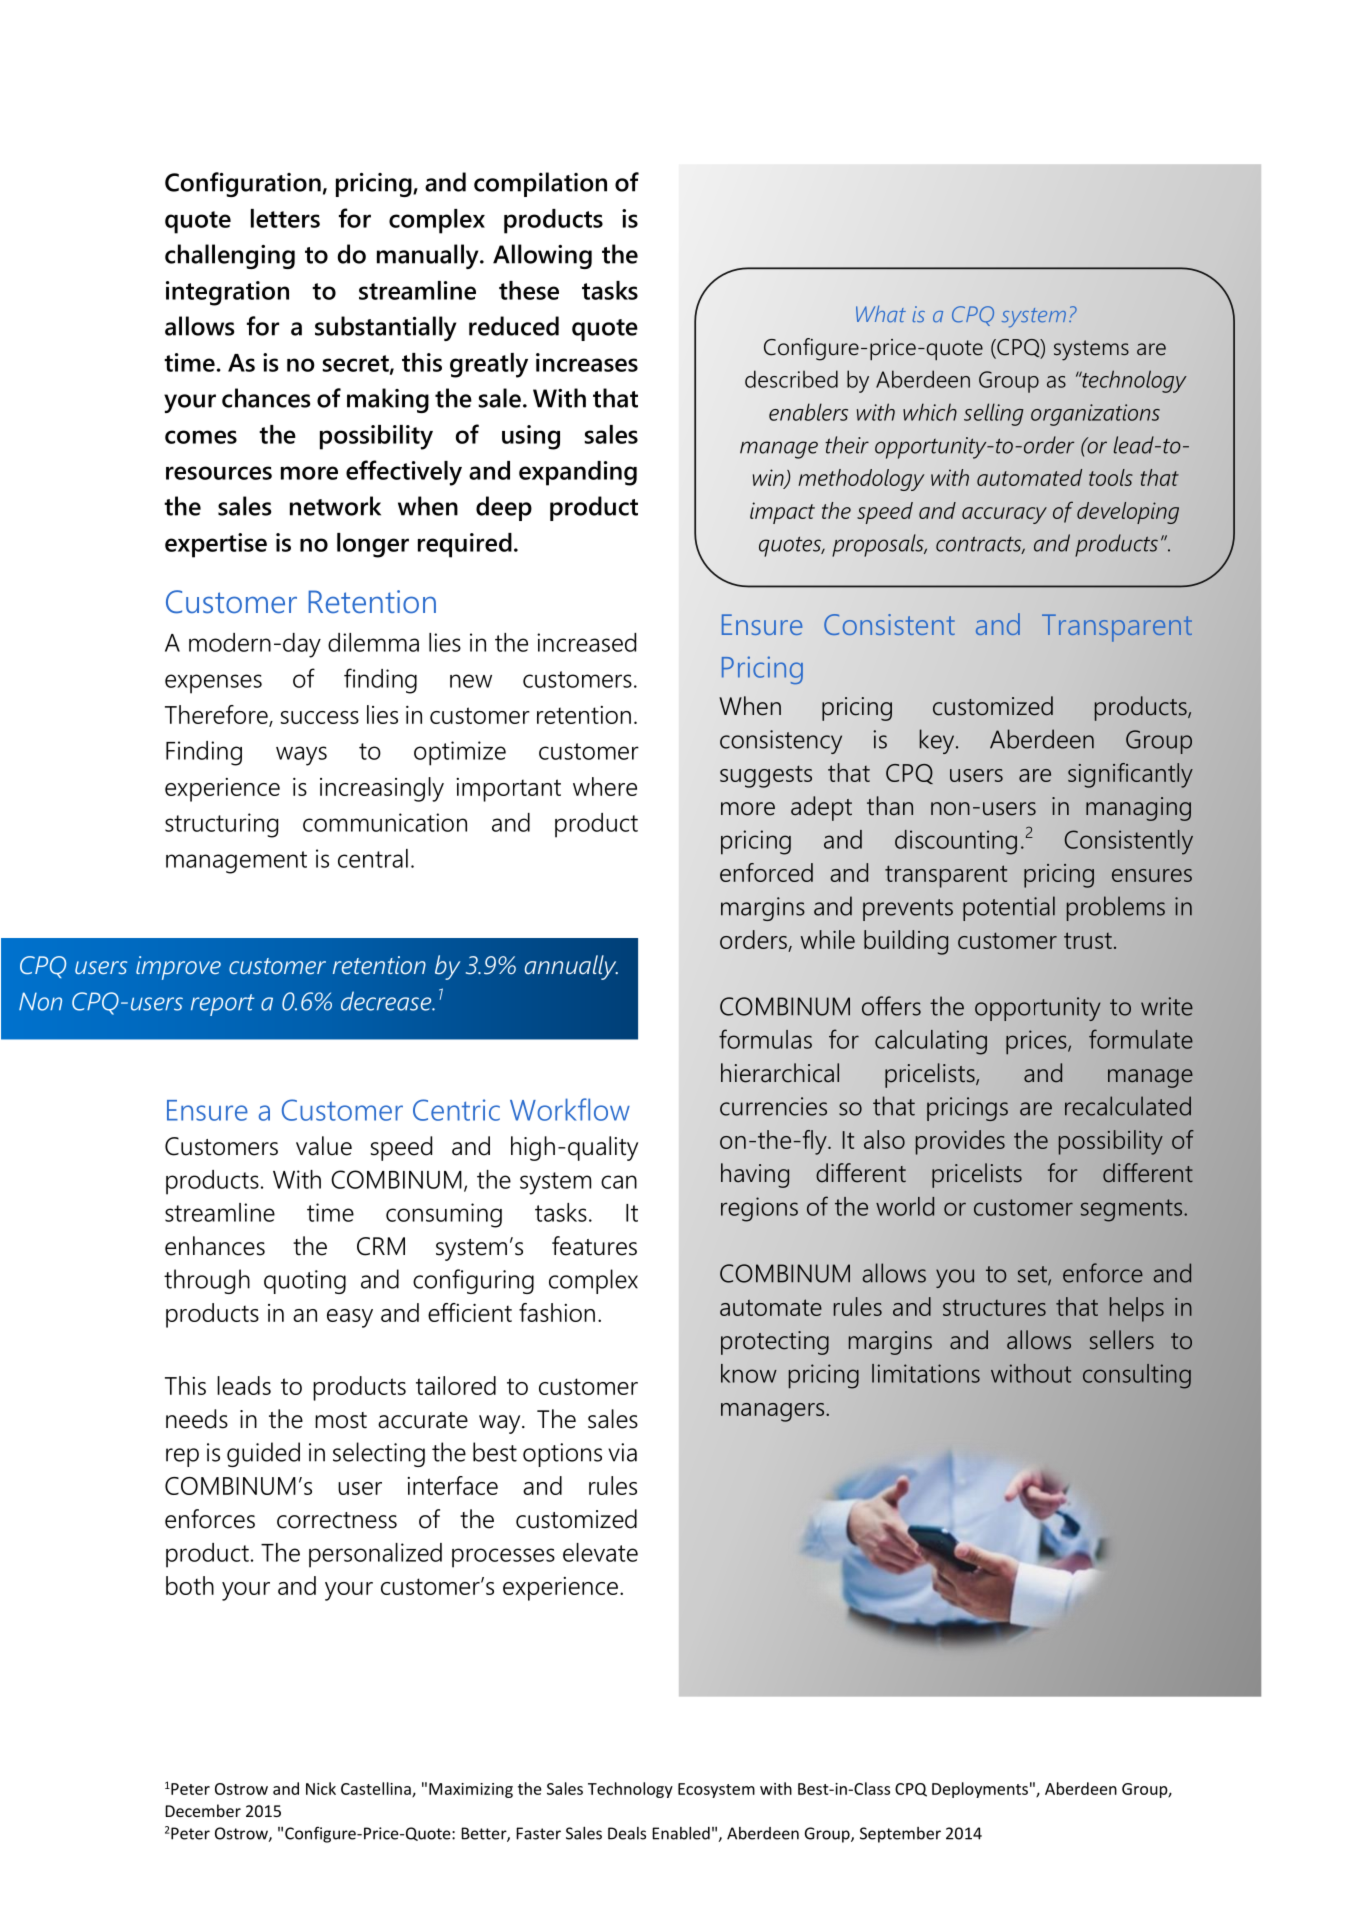  What do you see at coordinates (542, 256) in the document?
I see `Allowing` at bounding box center [542, 256].
